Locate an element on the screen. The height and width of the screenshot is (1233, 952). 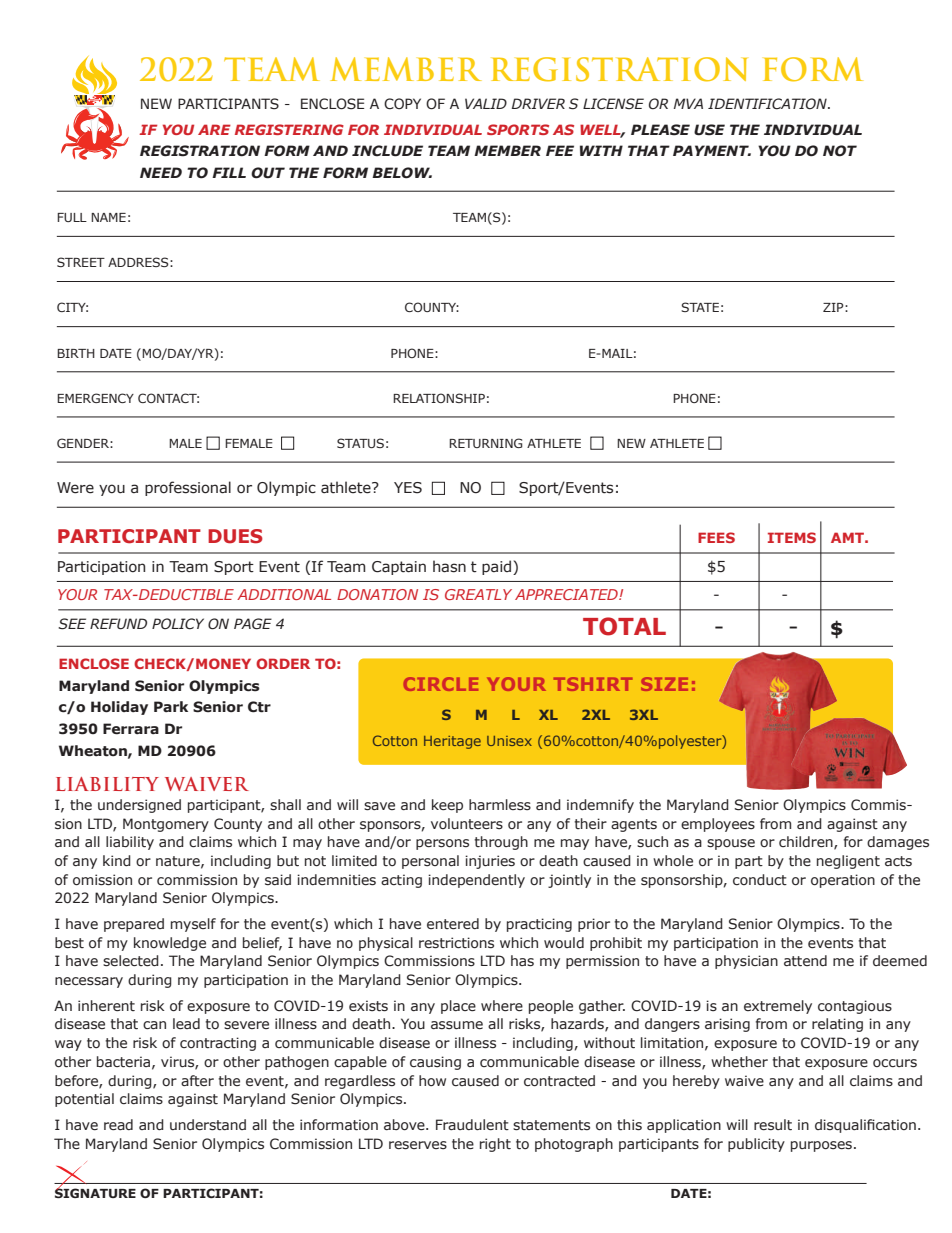
understand is located at coordinates (208, 1125).
